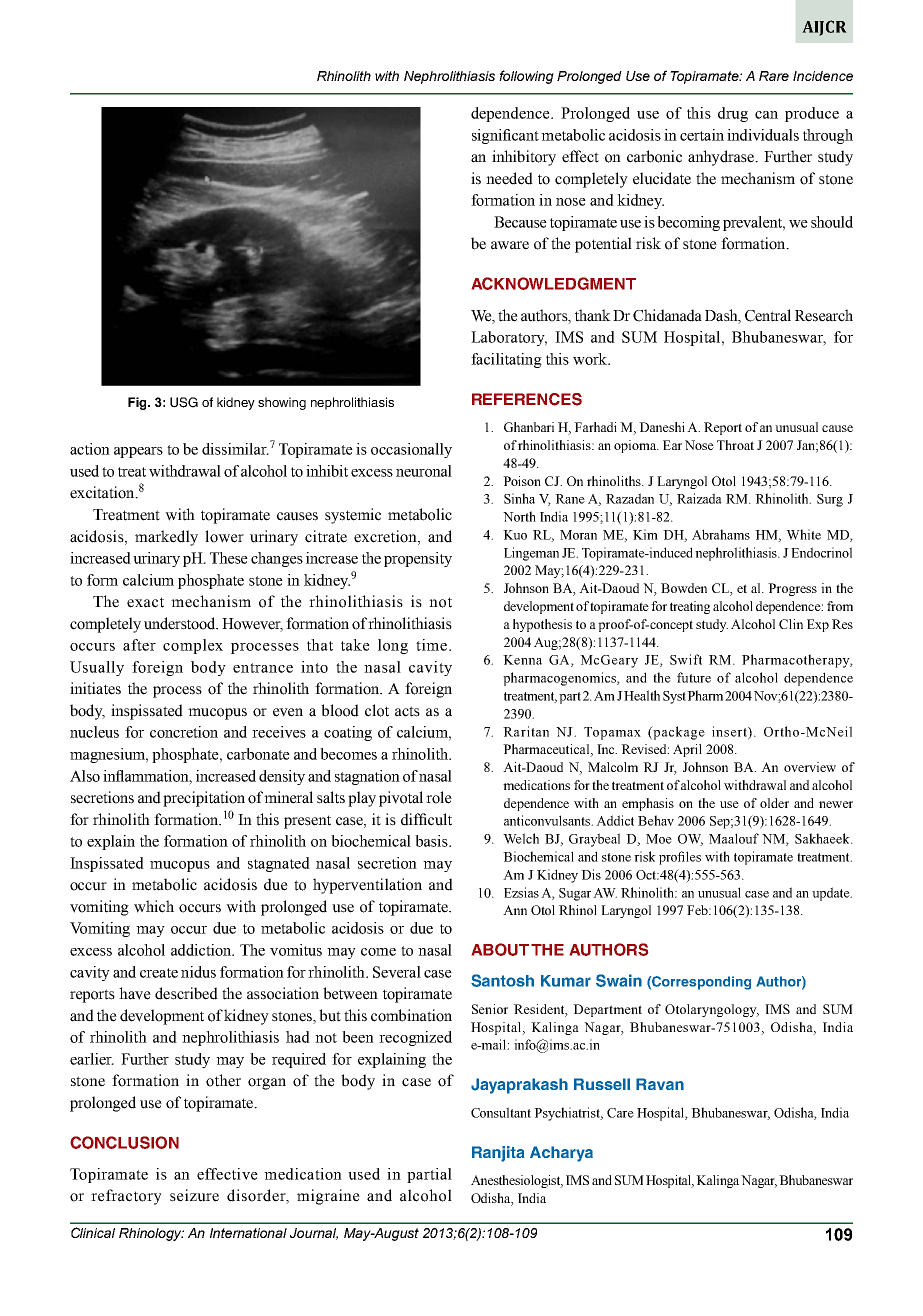 Image resolution: width=923 pixels, height=1316 pixels. Describe the element at coordinates (194, 1195) in the document. I see `seizure` at that location.
